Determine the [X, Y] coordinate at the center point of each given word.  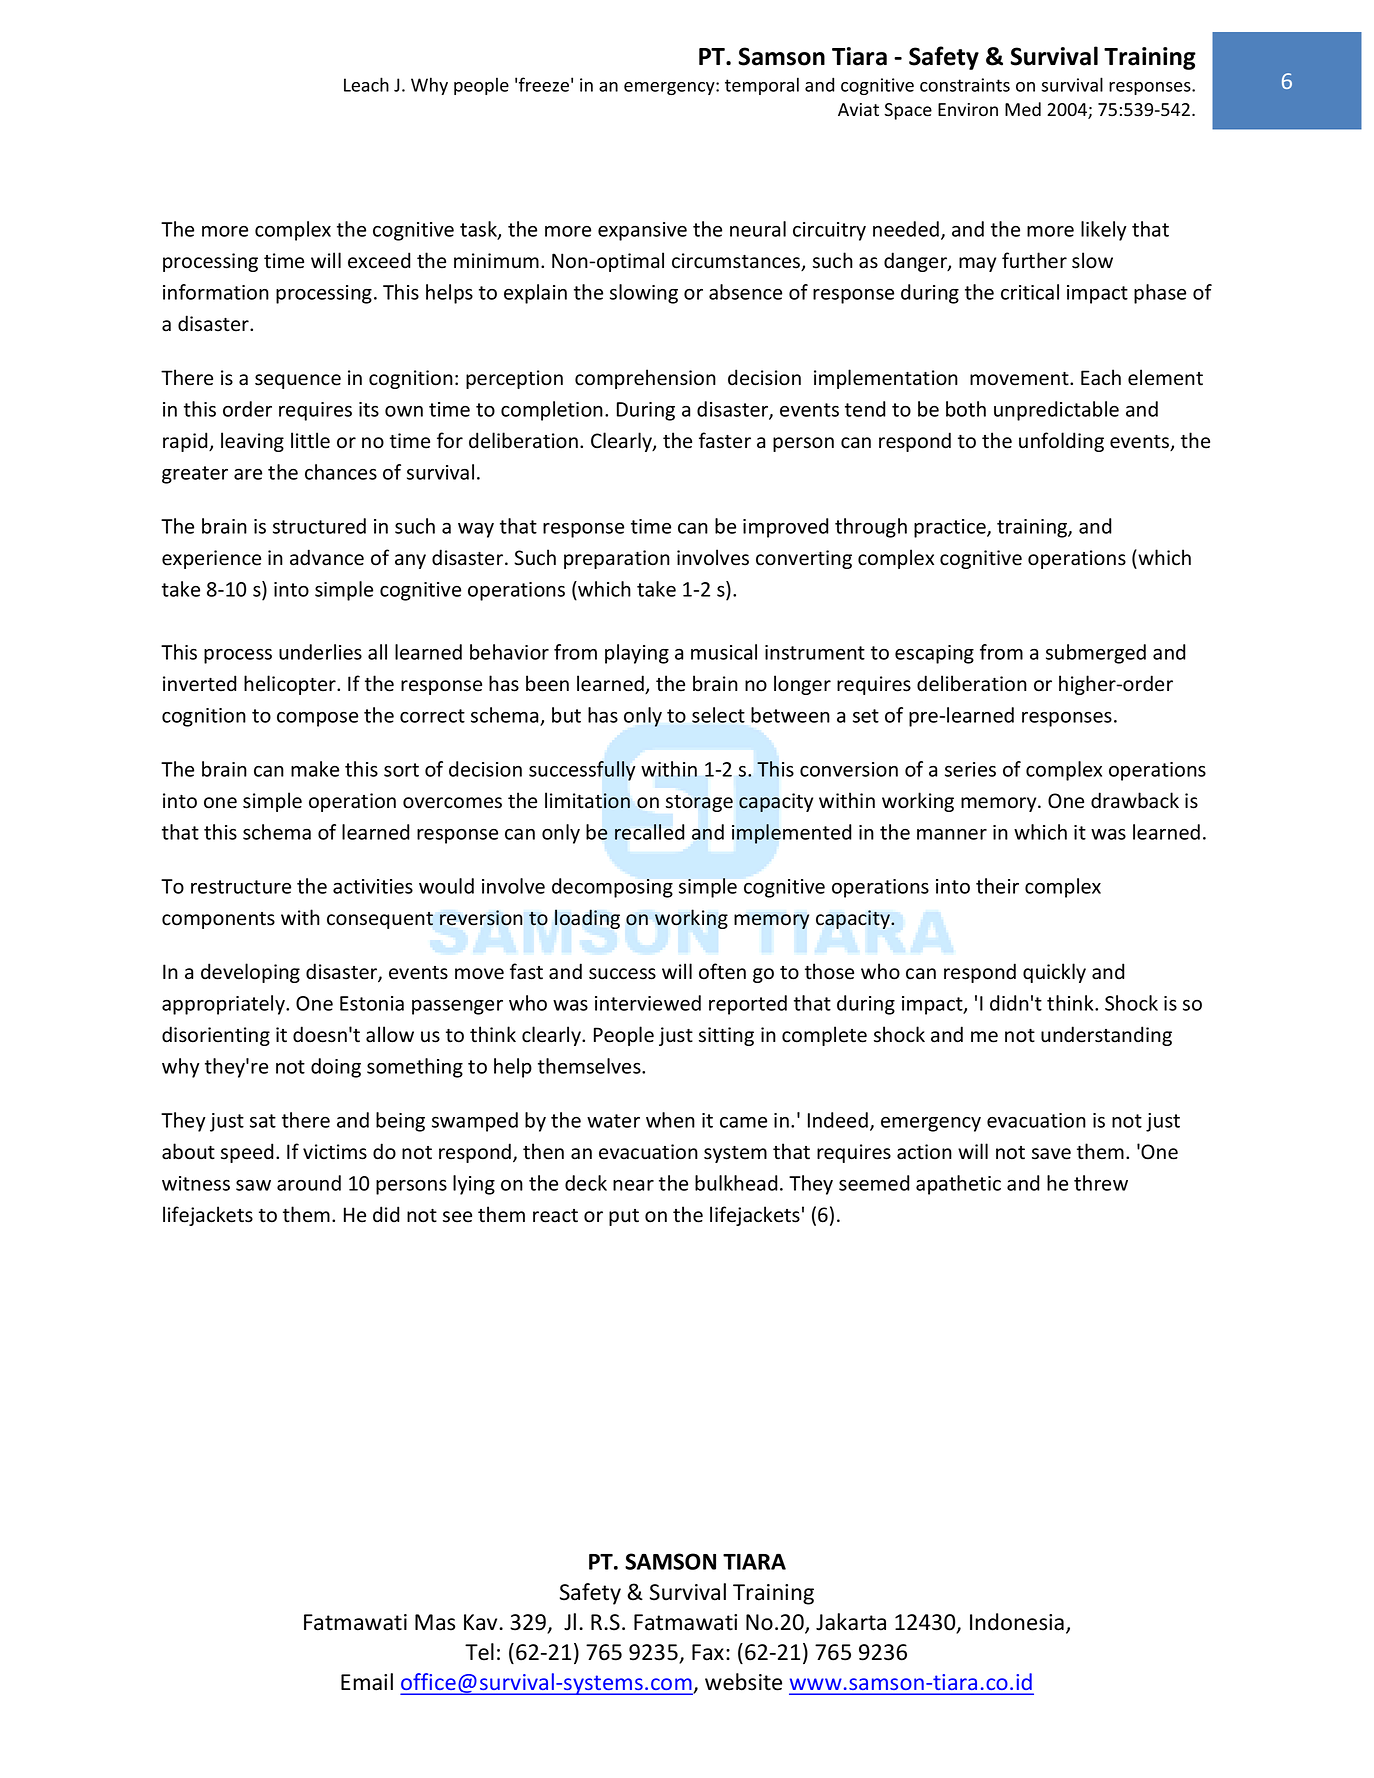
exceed [379, 260]
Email [367, 1682]
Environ [968, 110]
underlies [320, 652]
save [1051, 1154]
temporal [762, 86]
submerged [1096, 654]
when [670, 1120]
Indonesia [1017, 1622]
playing [637, 654]
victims [335, 1152]
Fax [708, 1652]
